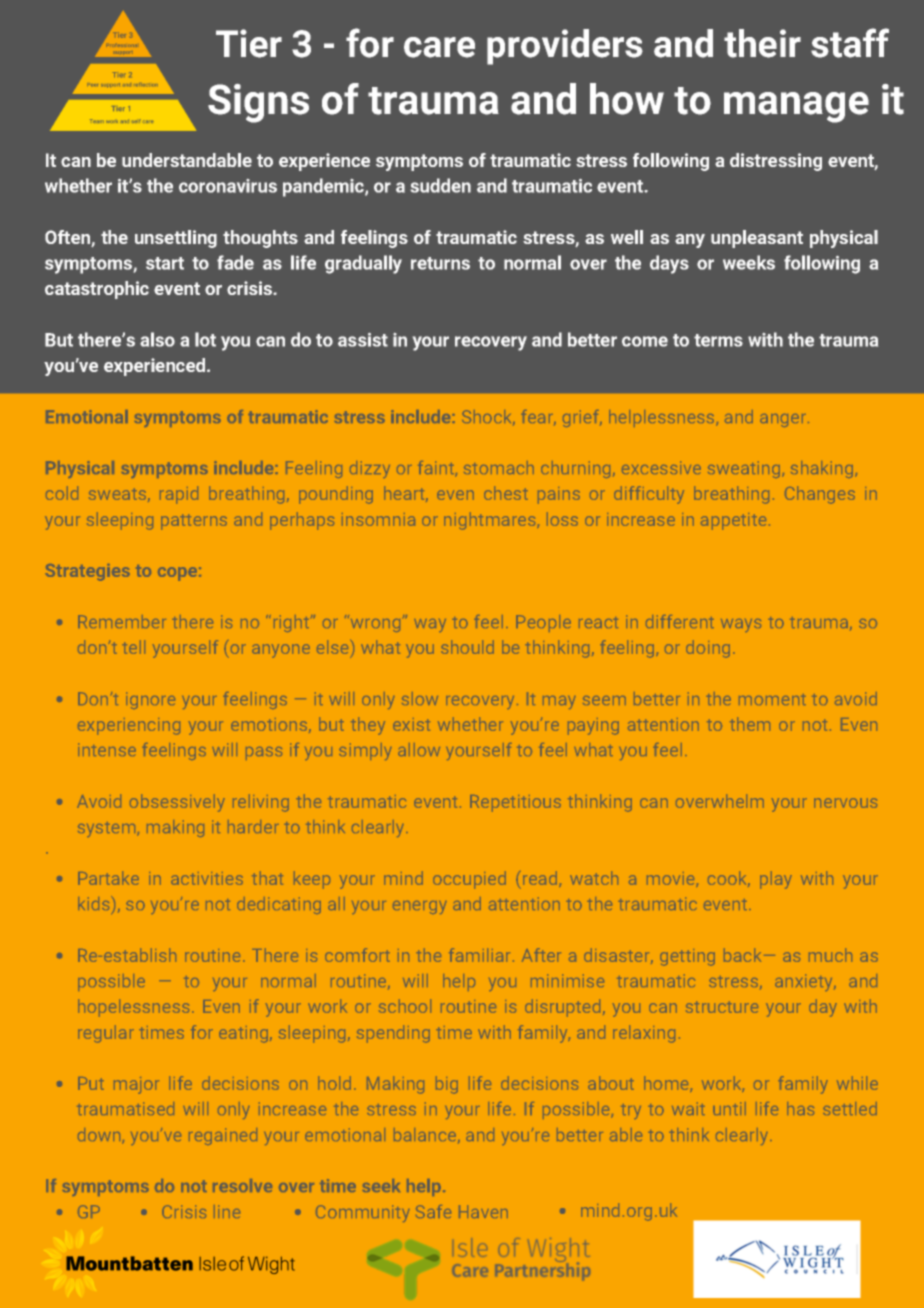 The image size is (924, 1308). I want to click on care, so click(439, 47).
